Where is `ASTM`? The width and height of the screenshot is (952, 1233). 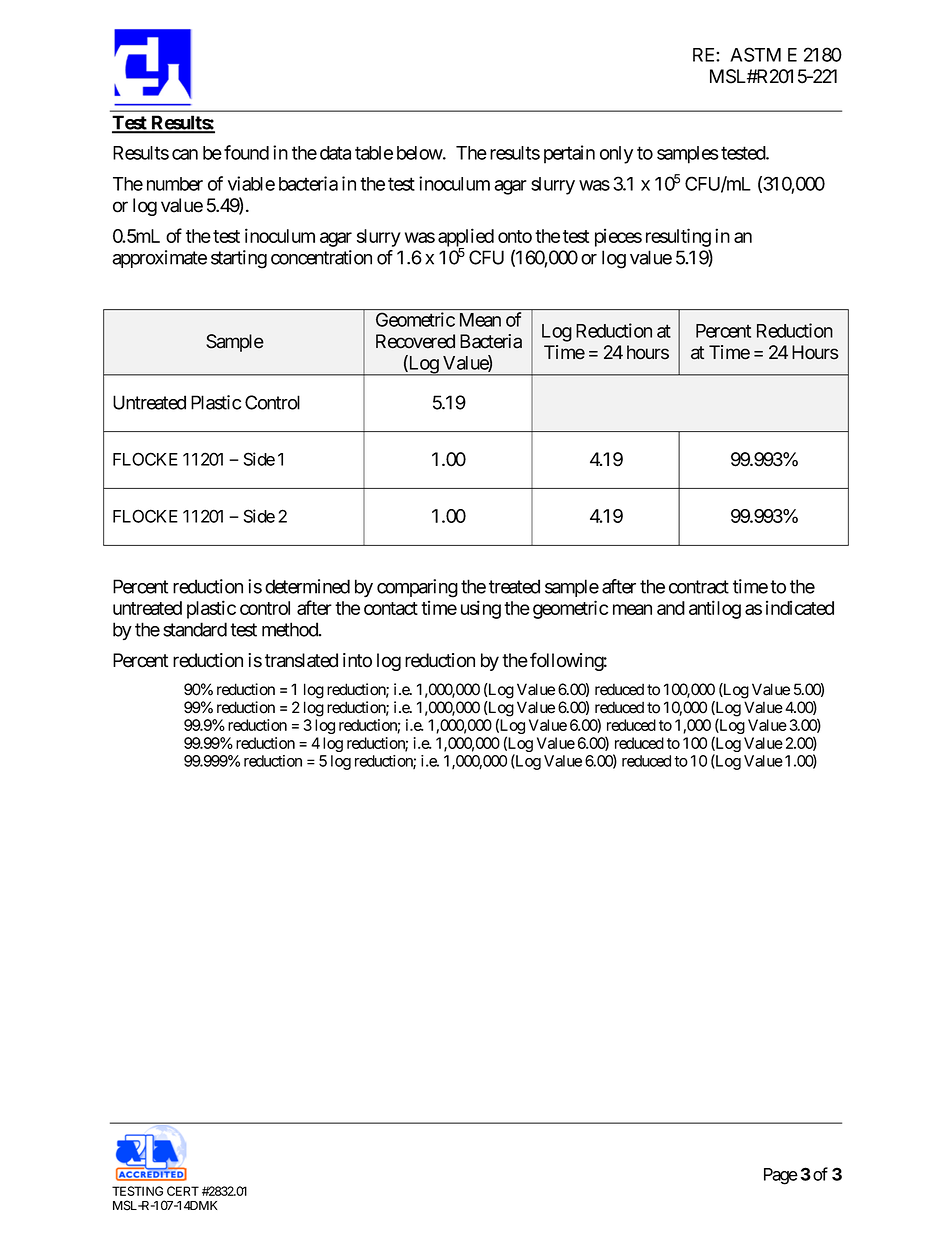
ASTM is located at coordinates (755, 54).
